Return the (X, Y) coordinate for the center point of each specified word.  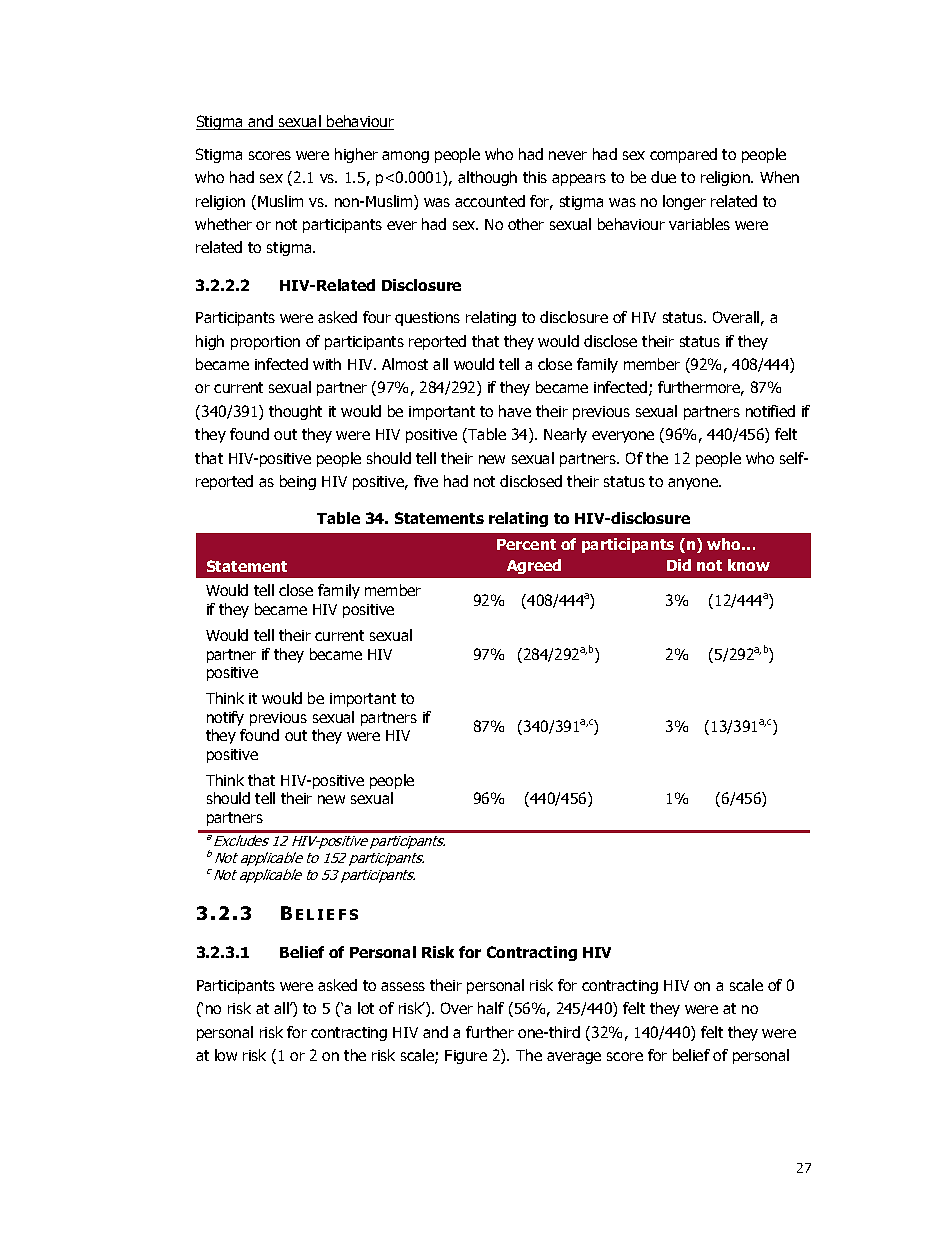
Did (679, 565)
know (749, 565)
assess (403, 986)
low (226, 1055)
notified (770, 411)
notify (225, 718)
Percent (526, 544)
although (487, 178)
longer (684, 202)
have (515, 411)
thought (295, 412)
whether (223, 224)
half (491, 1008)
